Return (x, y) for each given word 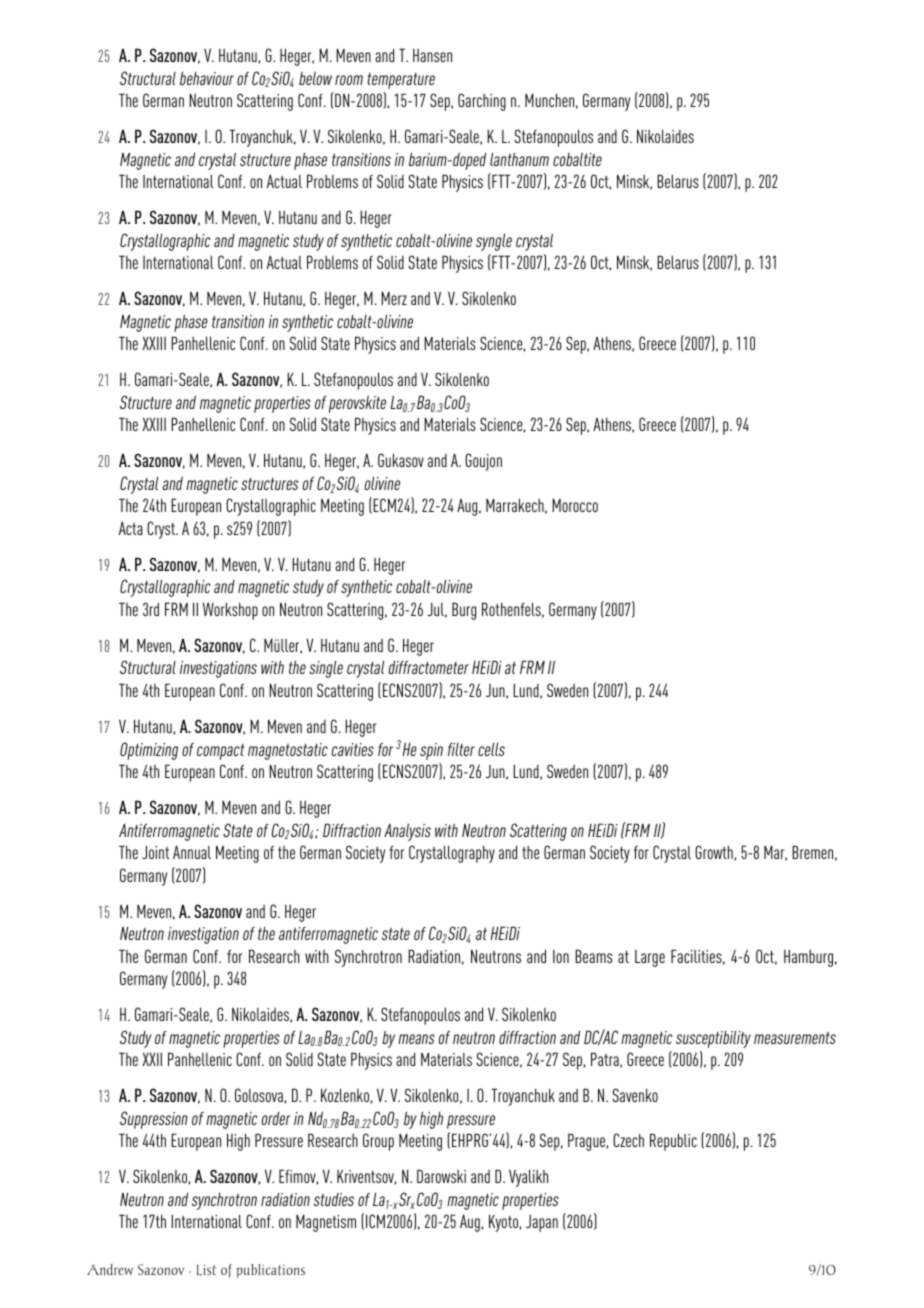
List (206, 1270)
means (416, 1039)
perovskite (357, 404)
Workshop (230, 611)
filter (461, 749)
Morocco (575, 505)
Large (650, 958)
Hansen (432, 55)
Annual (192, 852)
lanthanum (519, 159)
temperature (401, 81)
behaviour (207, 78)
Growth (714, 852)
